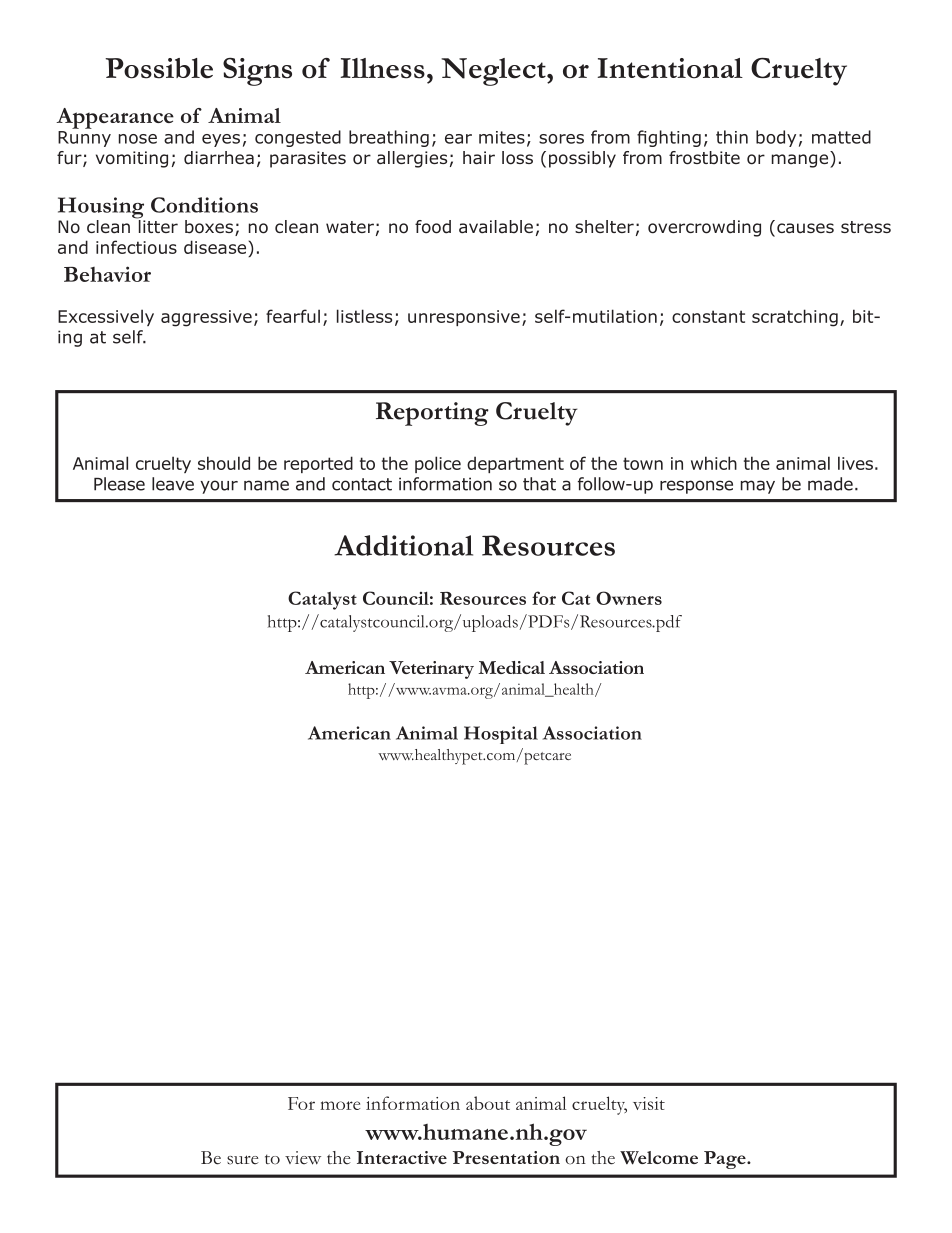 The width and height of the image is (952, 1233). I want to click on Neglect, so click(494, 72).
